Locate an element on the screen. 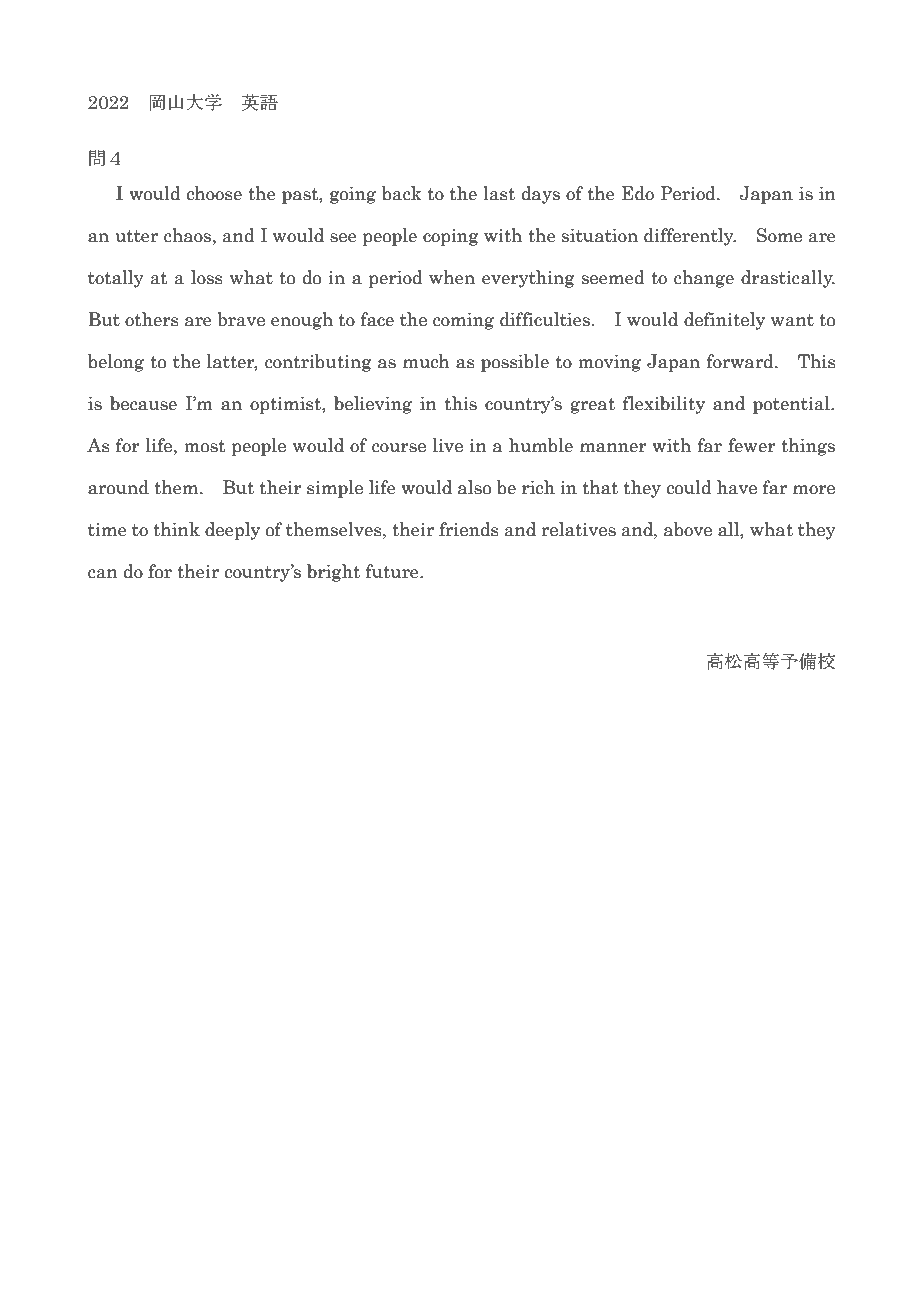  live is located at coordinates (448, 445).
